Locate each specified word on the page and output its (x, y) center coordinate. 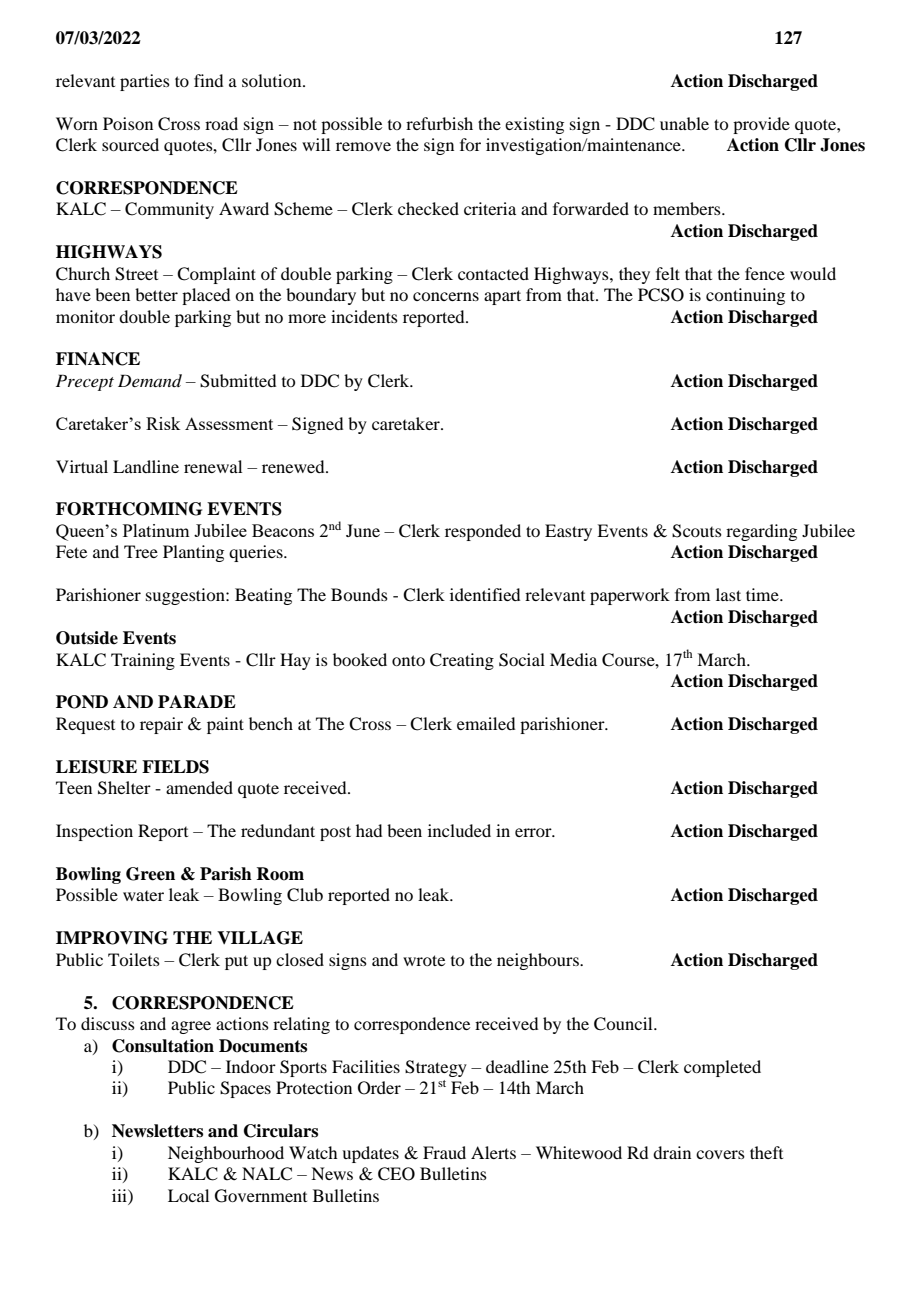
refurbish (439, 123)
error (534, 832)
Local (188, 1195)
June (363, 530)
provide (761, 125)
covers (720, 1154)
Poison (128, 123)
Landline (146, 466)
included (459, 830)
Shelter (124, 788)
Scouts (697, 531)
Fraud (444, 1152)
